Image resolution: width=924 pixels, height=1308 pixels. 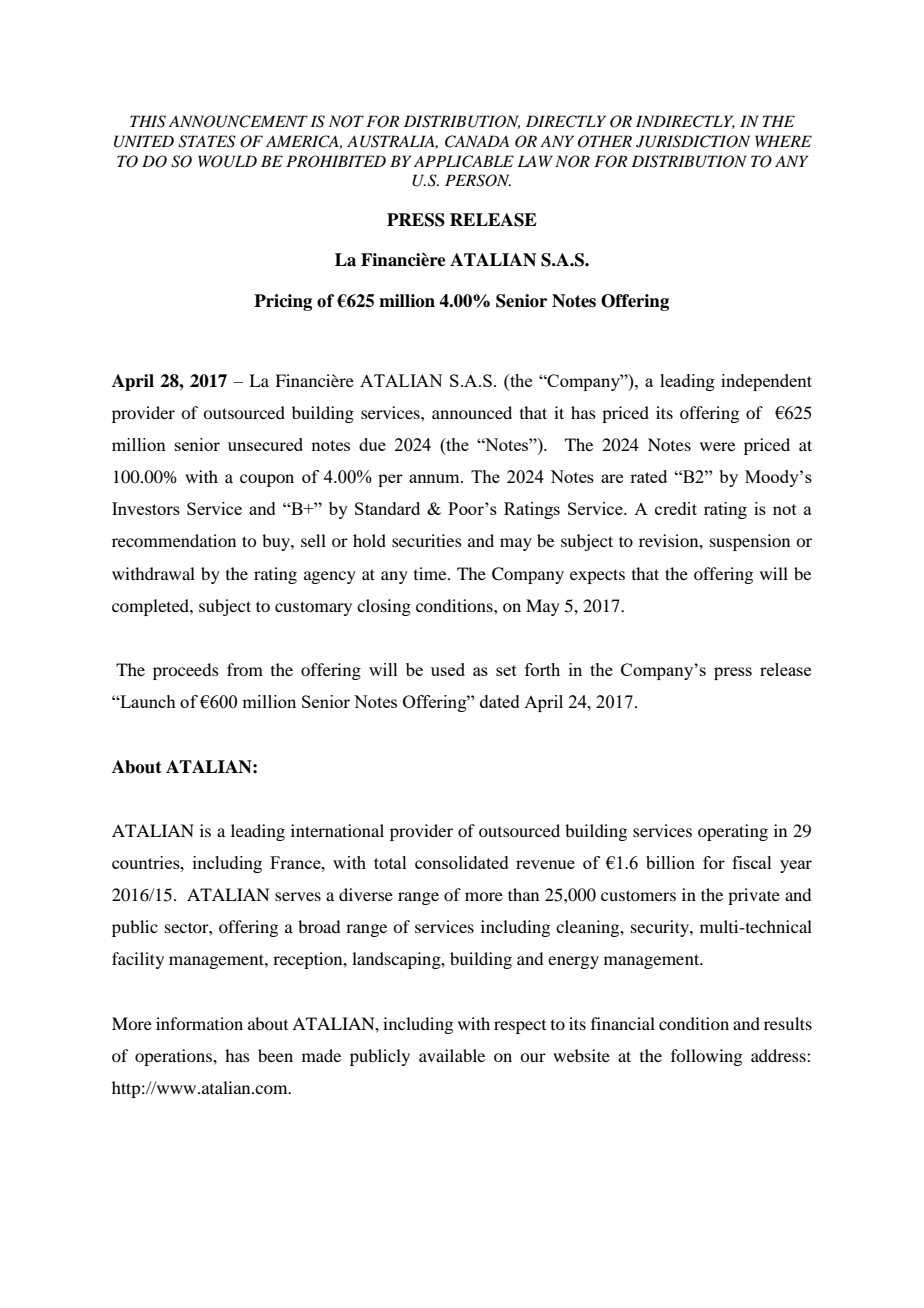 What do you see at coordinates (199, 1023) in the image?
I see `information` at bounding box center [199, 1023].
